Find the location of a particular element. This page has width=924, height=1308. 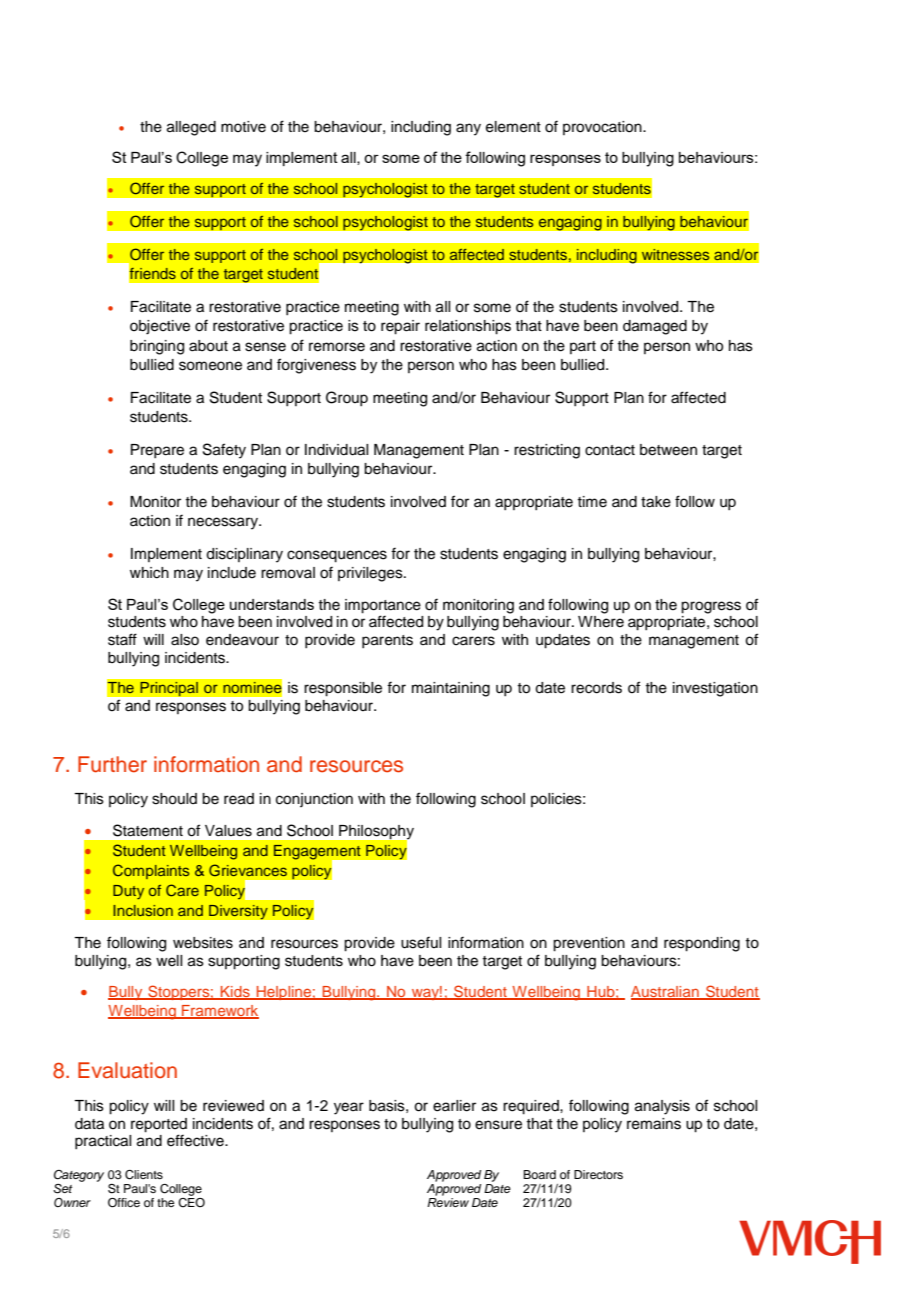

take is located at coordinates (656, 502).
